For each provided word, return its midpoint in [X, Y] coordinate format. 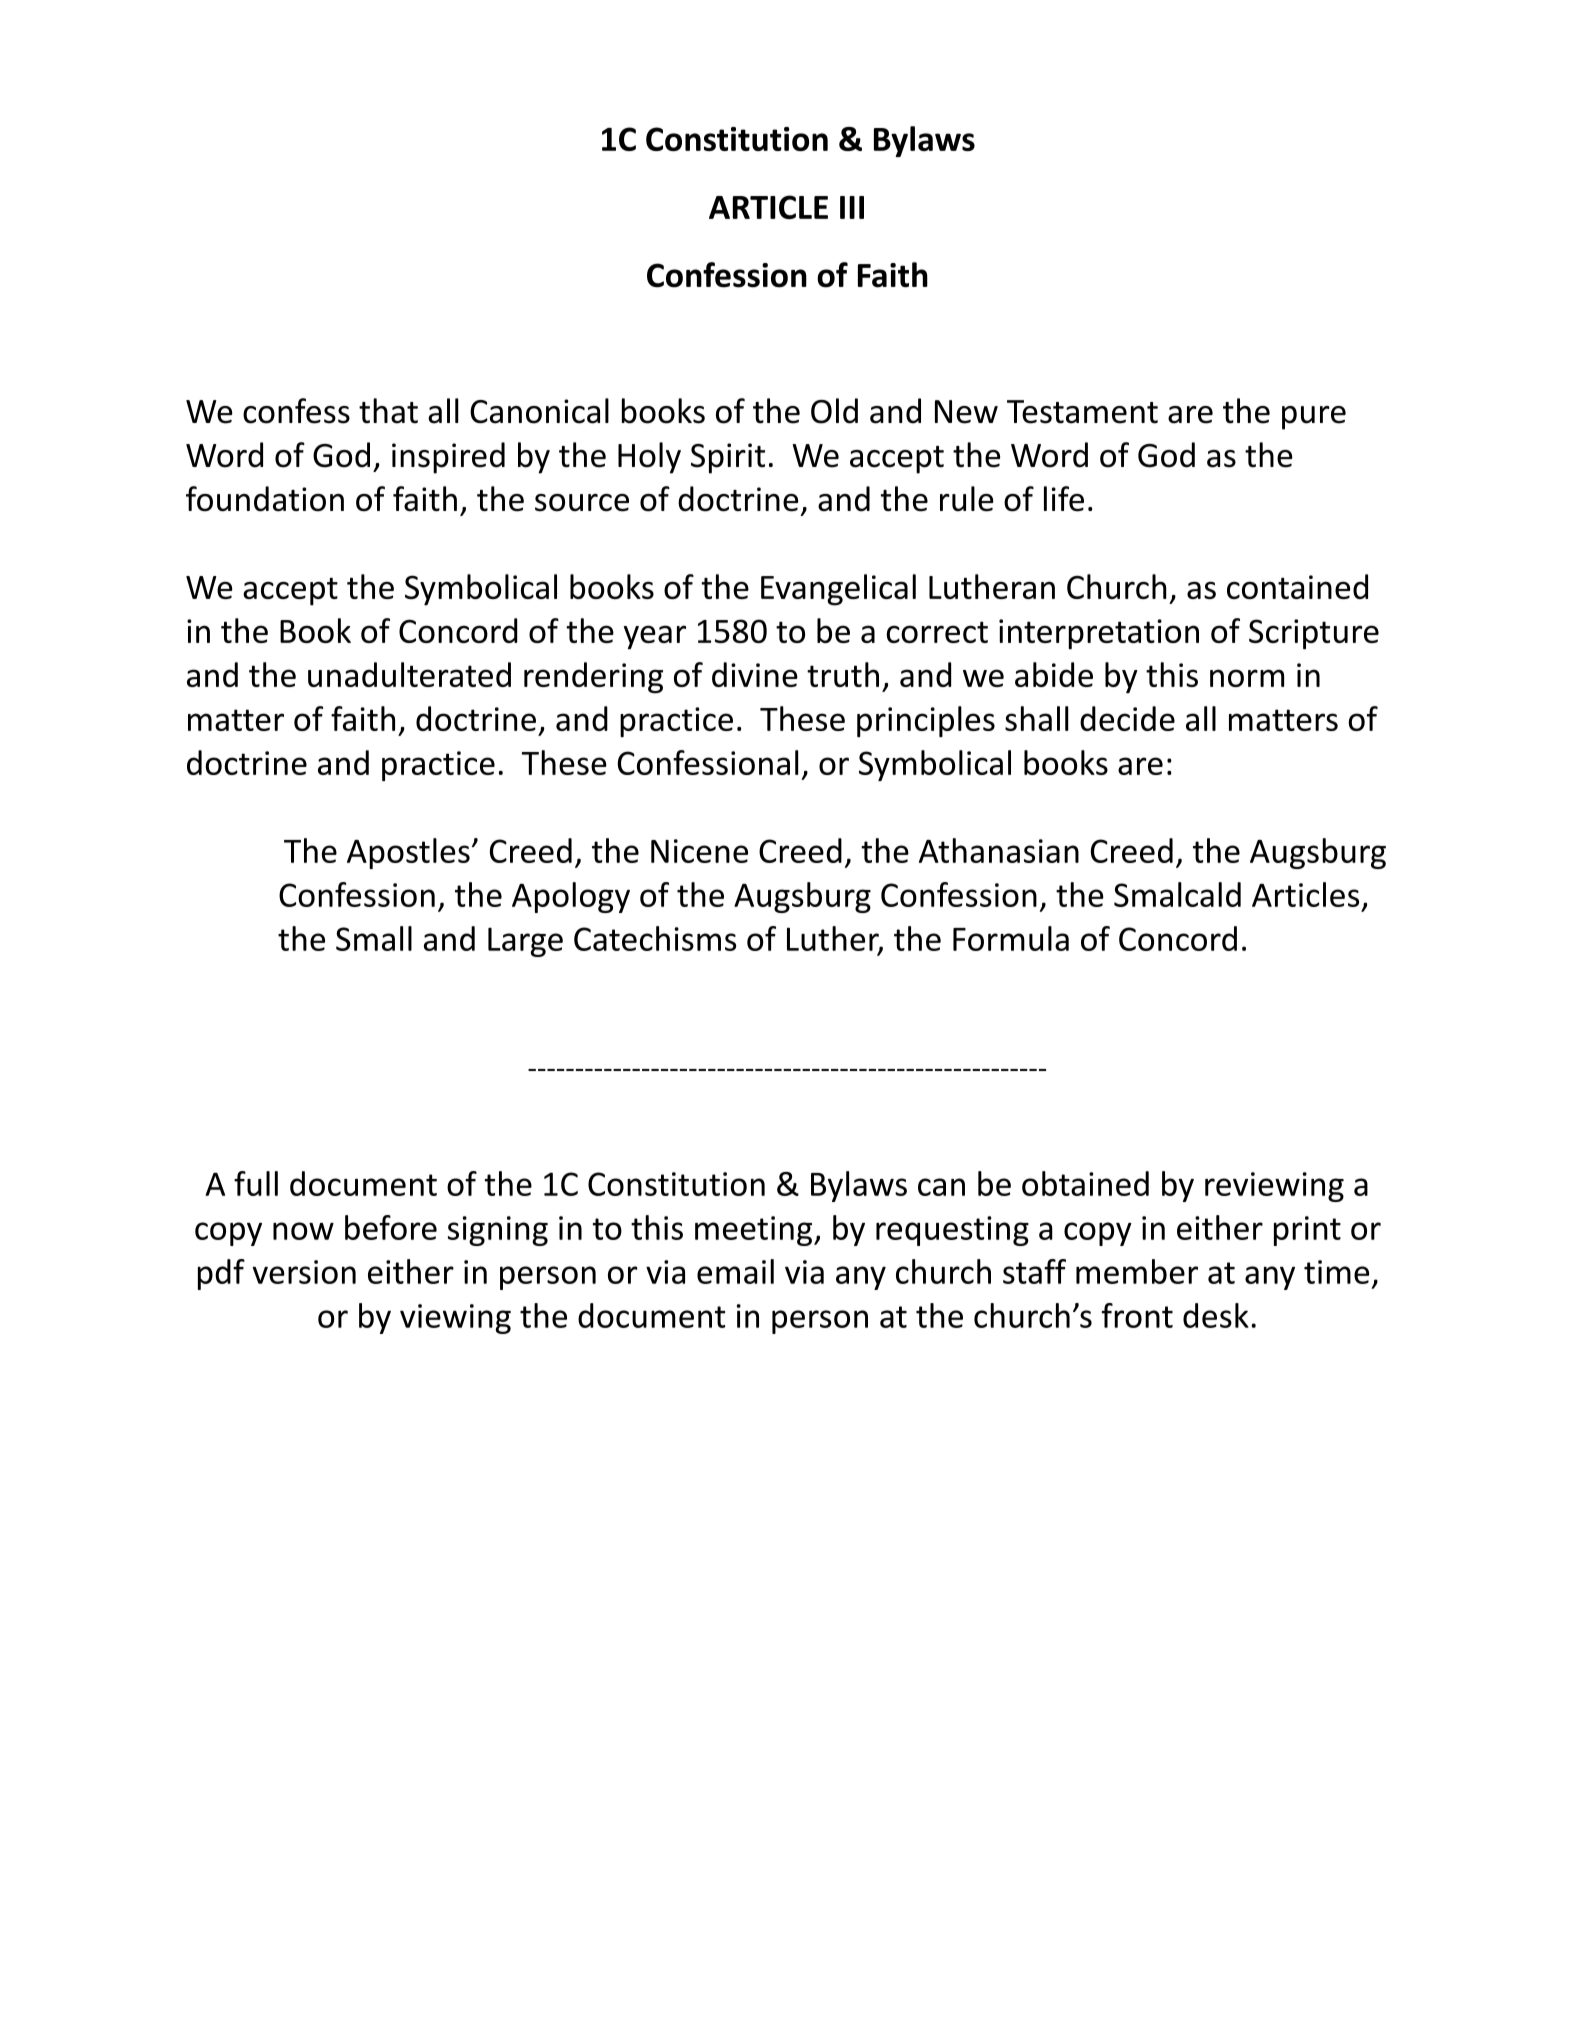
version [304, 1272]
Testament [1082, 412]
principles [926, 721]
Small [374, 938]
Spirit [728, 458]
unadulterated [409, 674]
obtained [1085, 1183]
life [1064, 499]
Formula [1011, 938]
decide [1127, 718]
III [852, 207]
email [735, 1271]
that [388, 411]
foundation [265, 499]
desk [1216, 1315]
